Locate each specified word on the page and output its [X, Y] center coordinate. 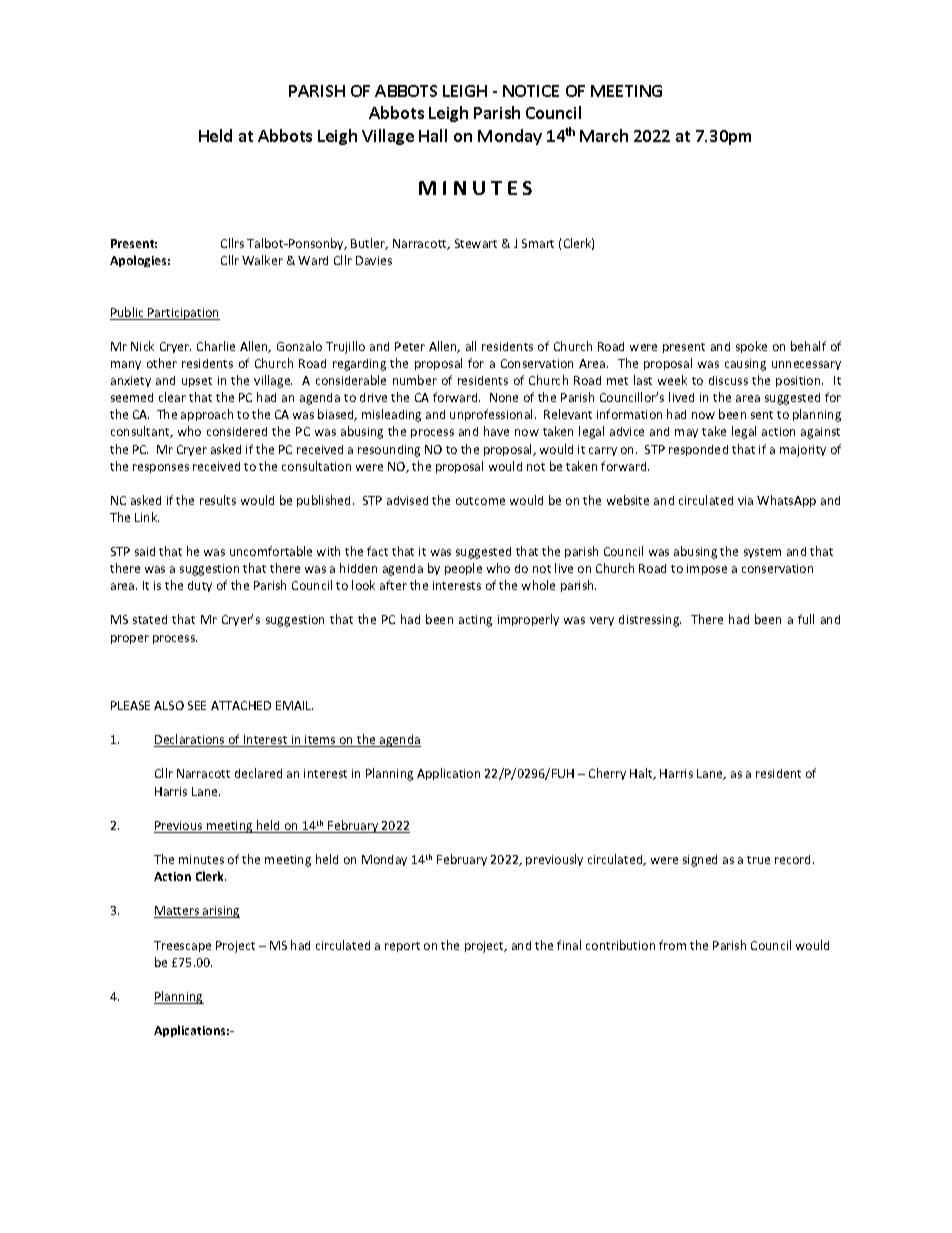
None [504, 397]
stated [150, 619]
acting [475, 621]
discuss [728, 380]
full [806, 619]
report [402, 947]
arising [220, 912]
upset [197, 382]
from [672, 945]
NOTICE [531, 91]
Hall [433, 135]
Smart [538, 243]
